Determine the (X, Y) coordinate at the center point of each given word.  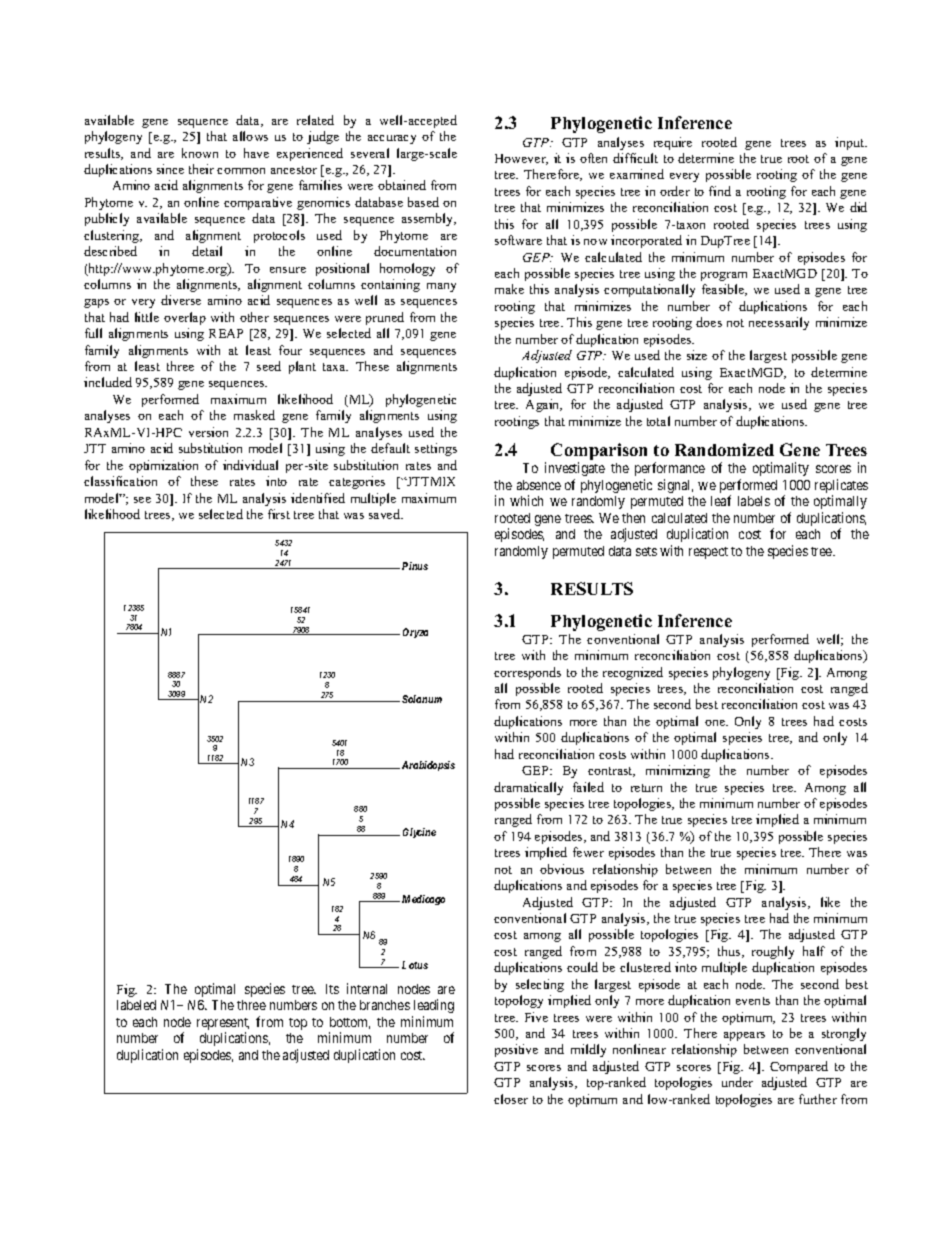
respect (708, 553)
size (697, 355)
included (108, 382)
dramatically (528, 788)
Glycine (419, 833)
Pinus (415, 566)
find (720, 191)
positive (516, 1050)
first (279, 514)
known (200, 153)
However (521, 159)
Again (544, 405)
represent (223, 1025)
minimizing (678, 771)
